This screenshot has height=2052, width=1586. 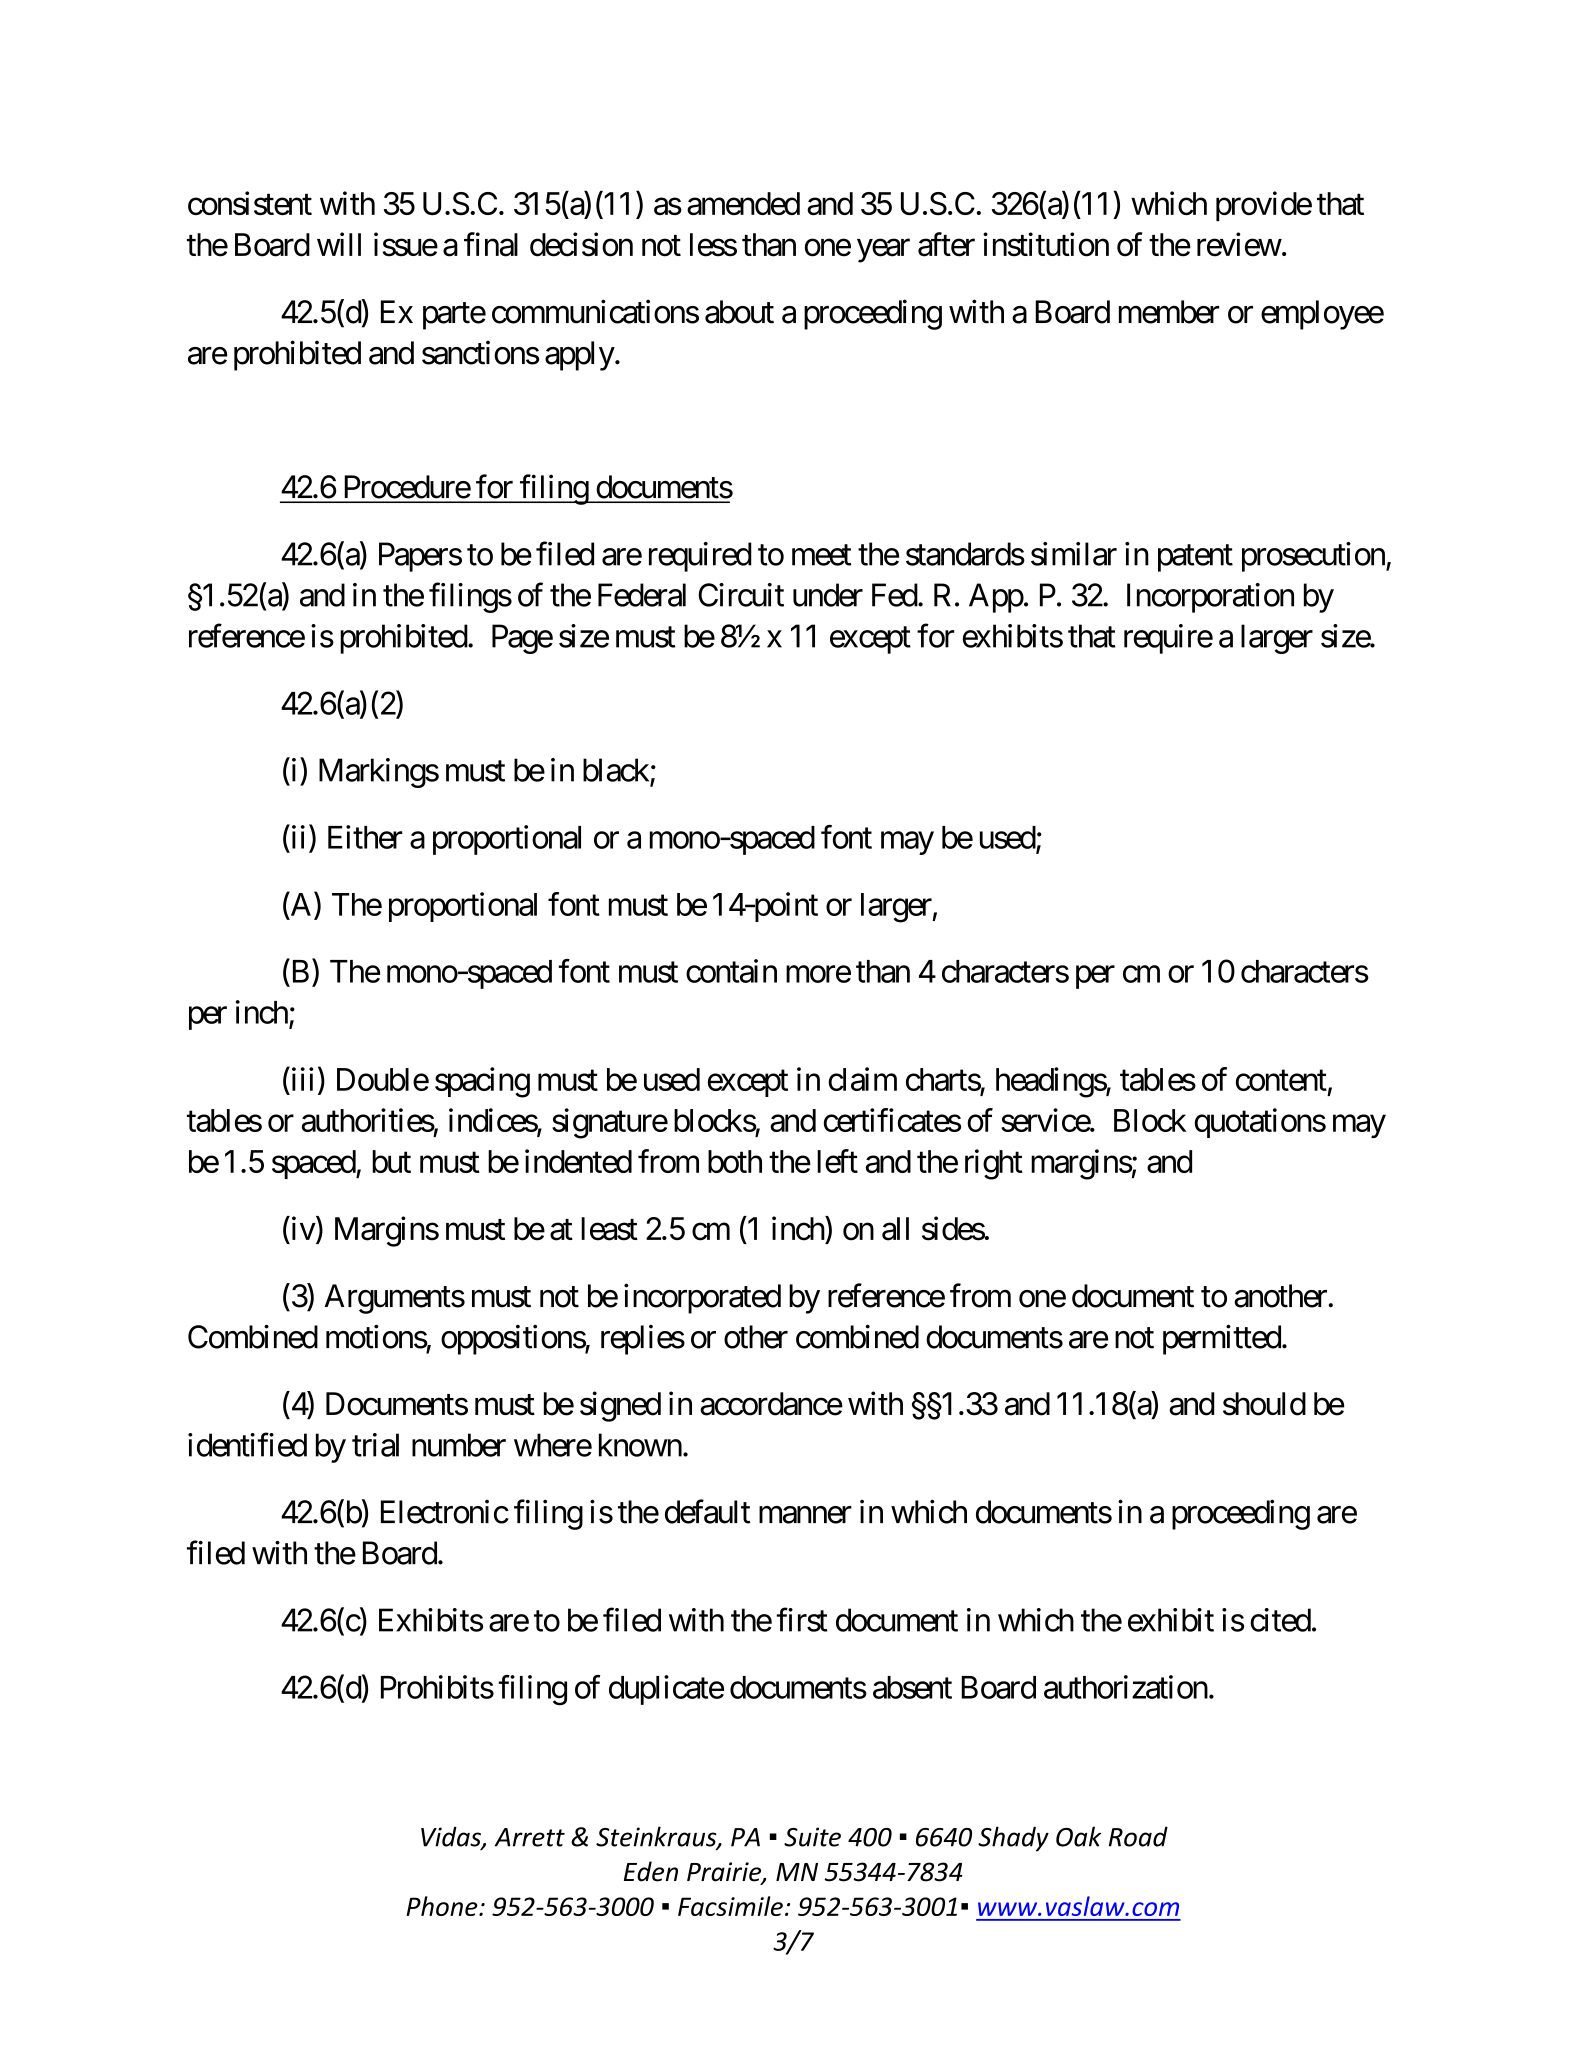 I want to click on amended, so click(x=743, y=203).
